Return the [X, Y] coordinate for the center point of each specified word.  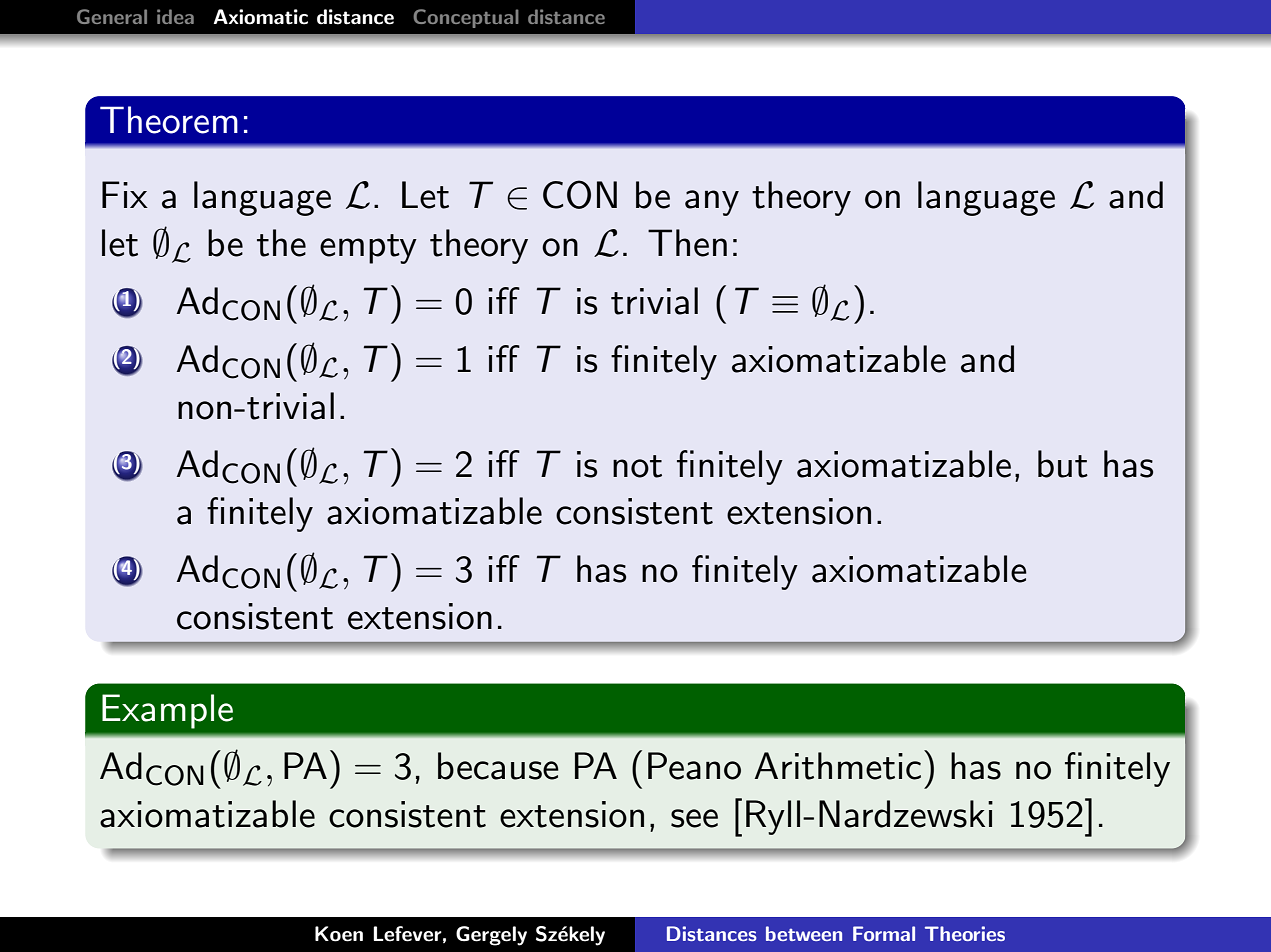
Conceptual [466, 18]
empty [368, 249]
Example [167, 711]
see [694, 818]
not [637, 466]
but [1063, 464]
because [498, 766]
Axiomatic [261, 17]
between [804, 933]
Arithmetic [838, 766]
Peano [694, 766]
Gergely [491, 936]
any [712, 203]
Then [687, 243]
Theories [965, 933]
